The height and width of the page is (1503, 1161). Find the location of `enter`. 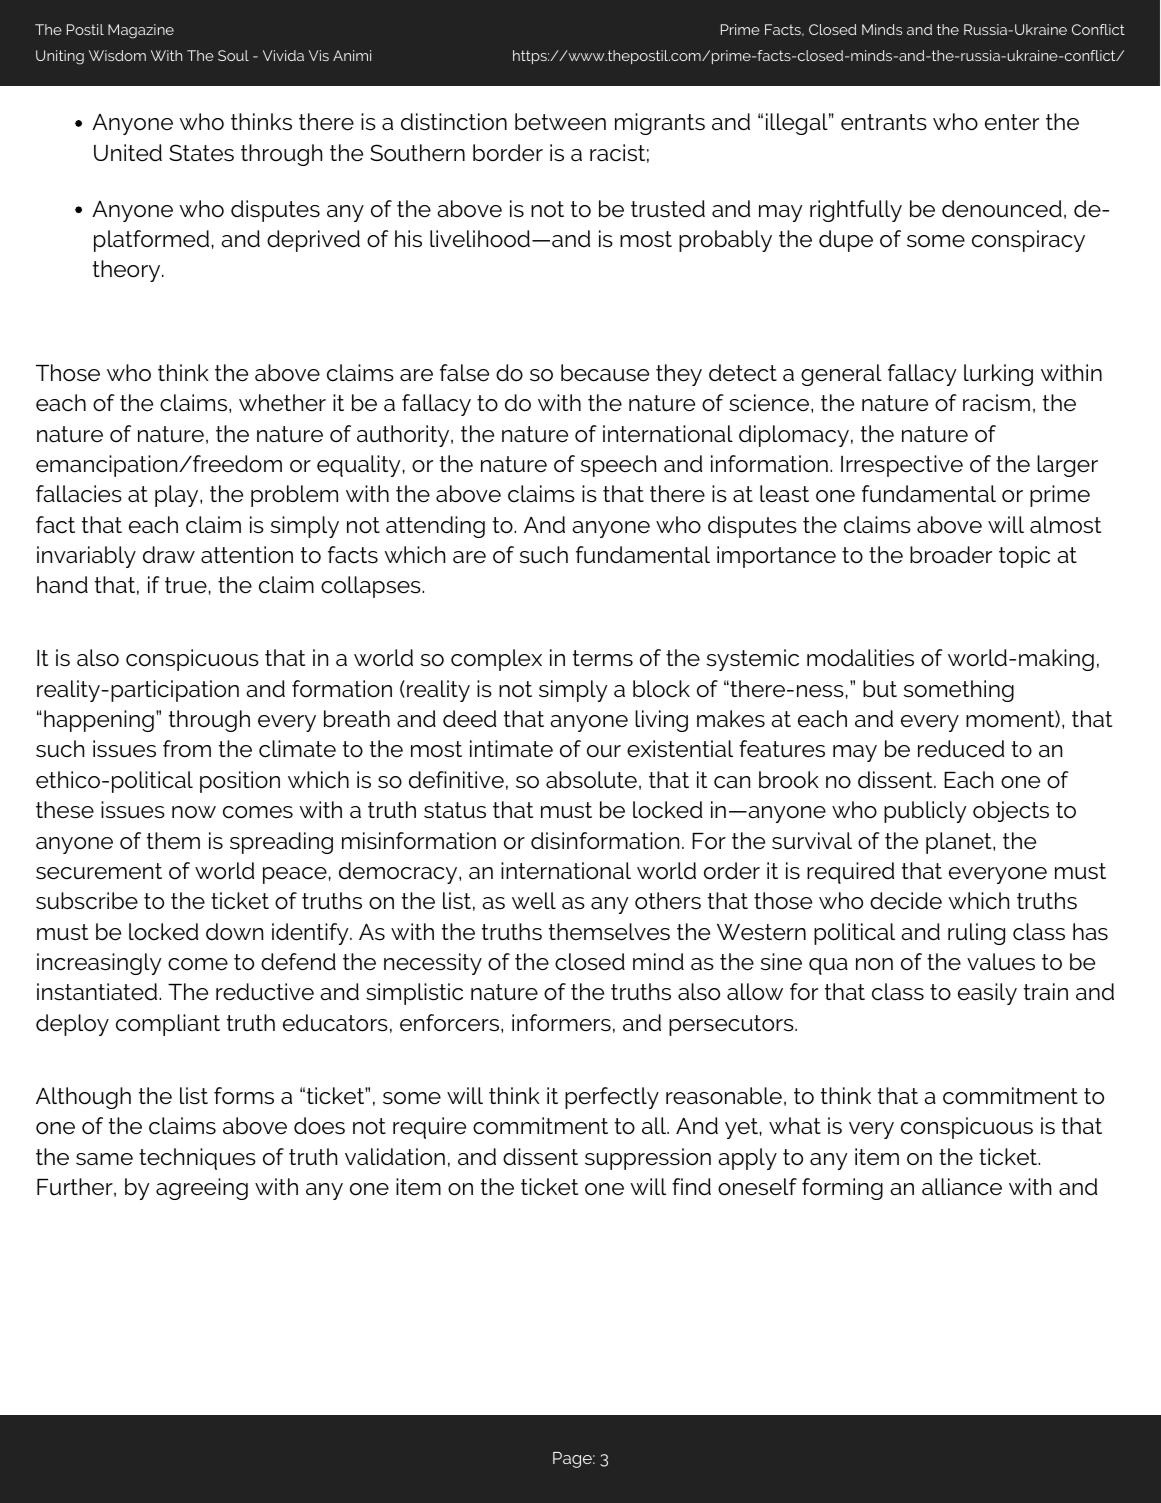

enter is located at coordinates (1012, 122).
